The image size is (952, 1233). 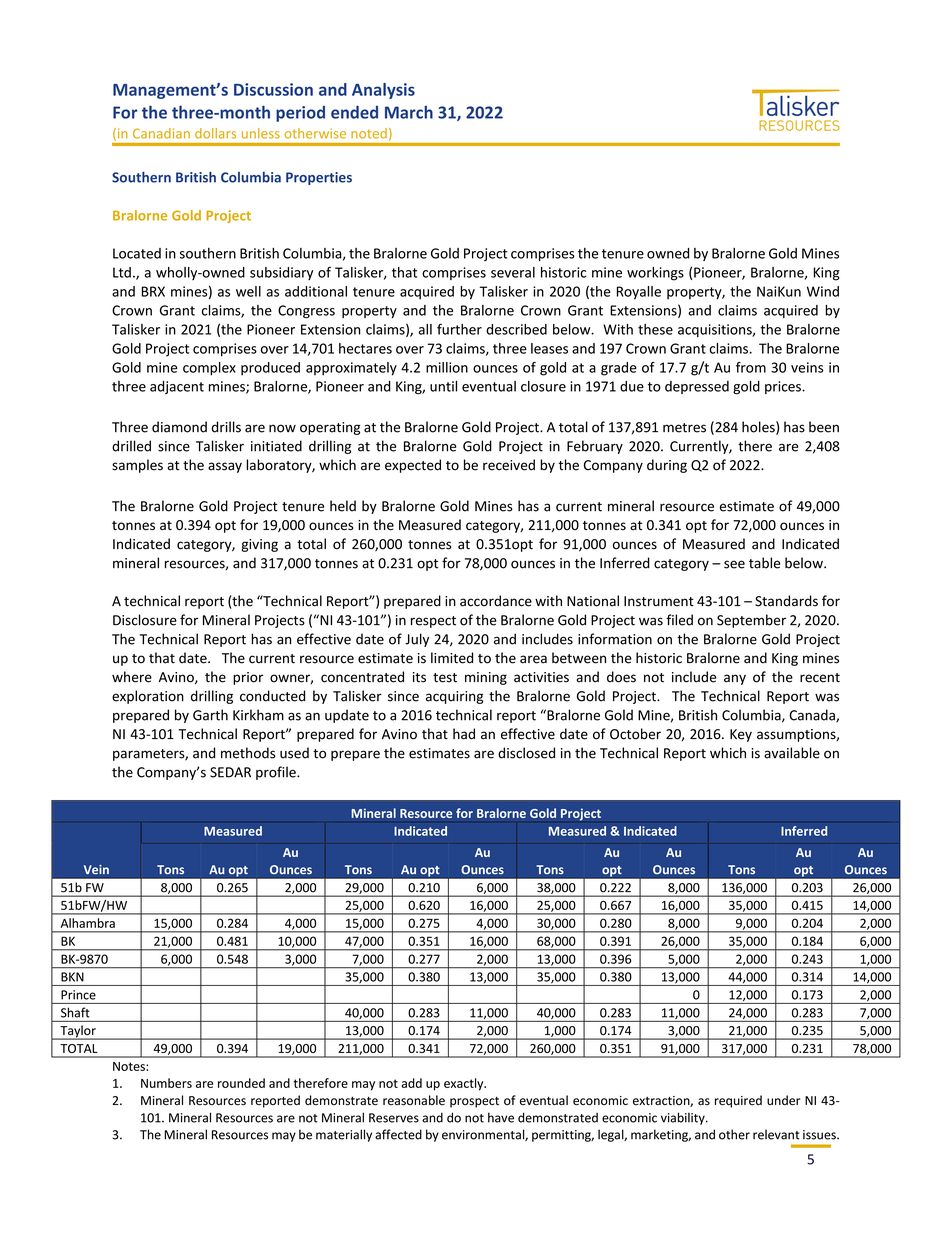 What do you see at coordinates (474, 1102) in the document?
I see `prospect` at bounding box center [474, 1102].
